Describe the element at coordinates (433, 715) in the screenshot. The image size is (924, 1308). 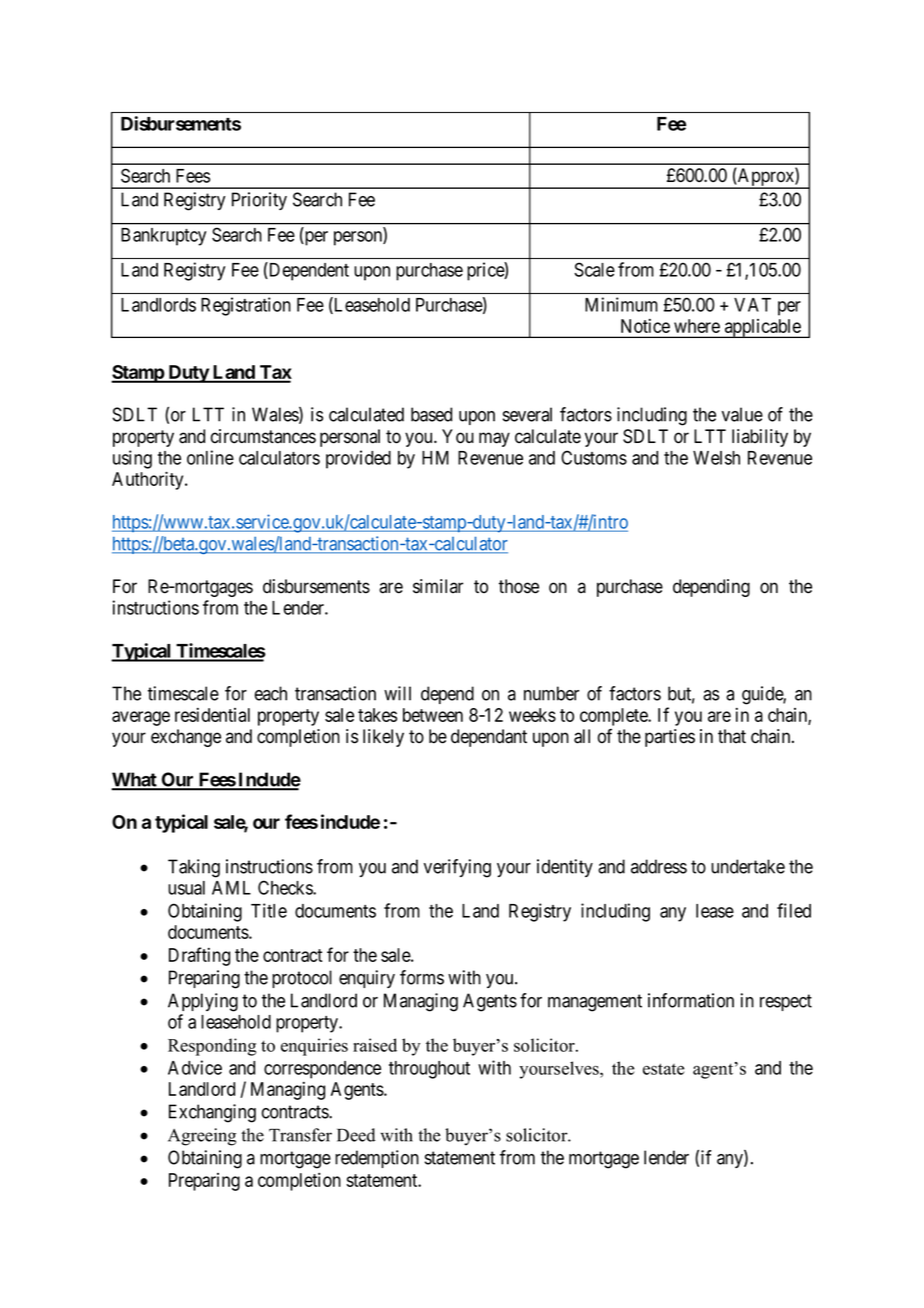
I see `between` at that location.
